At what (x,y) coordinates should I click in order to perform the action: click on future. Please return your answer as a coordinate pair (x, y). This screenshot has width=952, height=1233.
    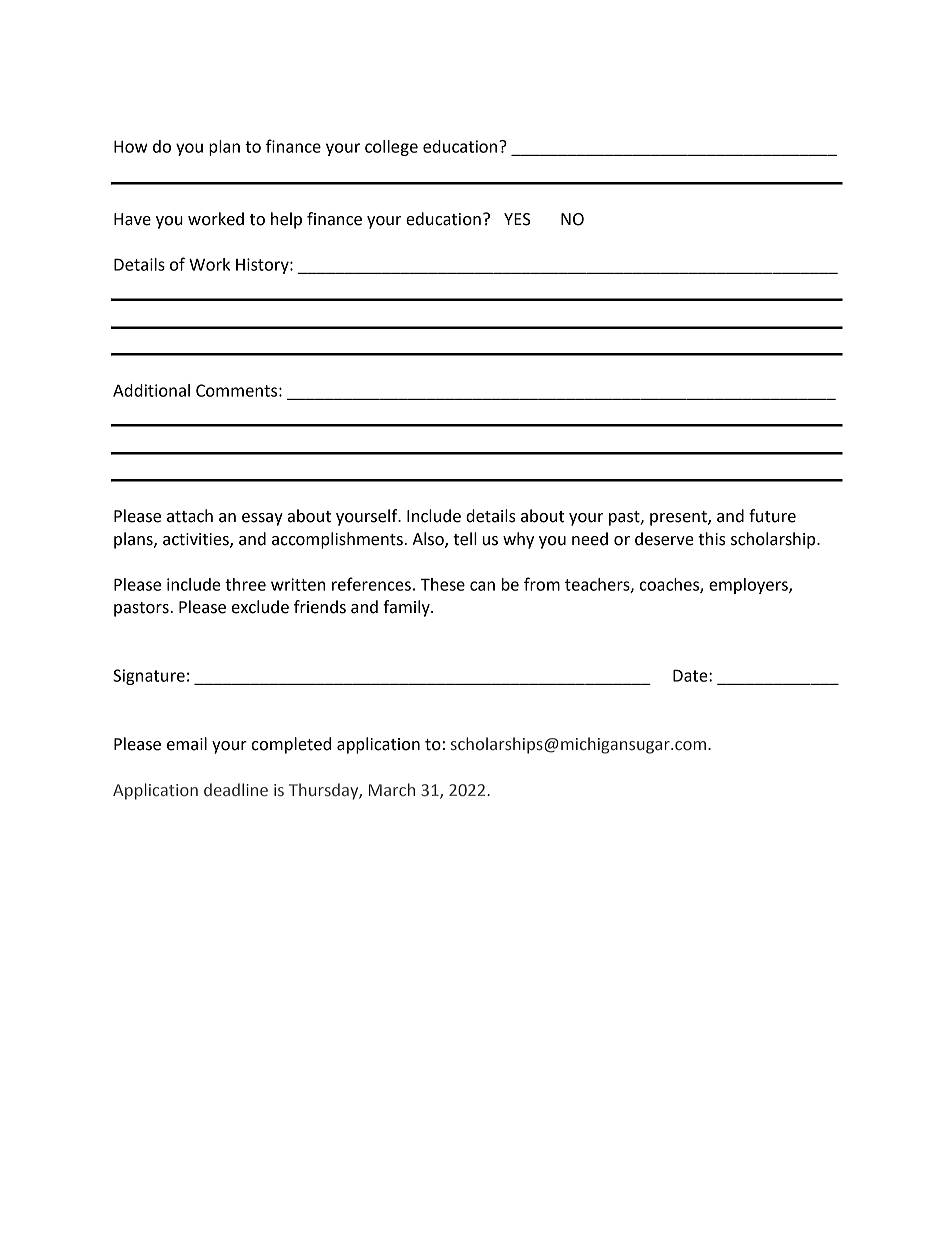
    Looking at the image, I should click on (772, 516).
